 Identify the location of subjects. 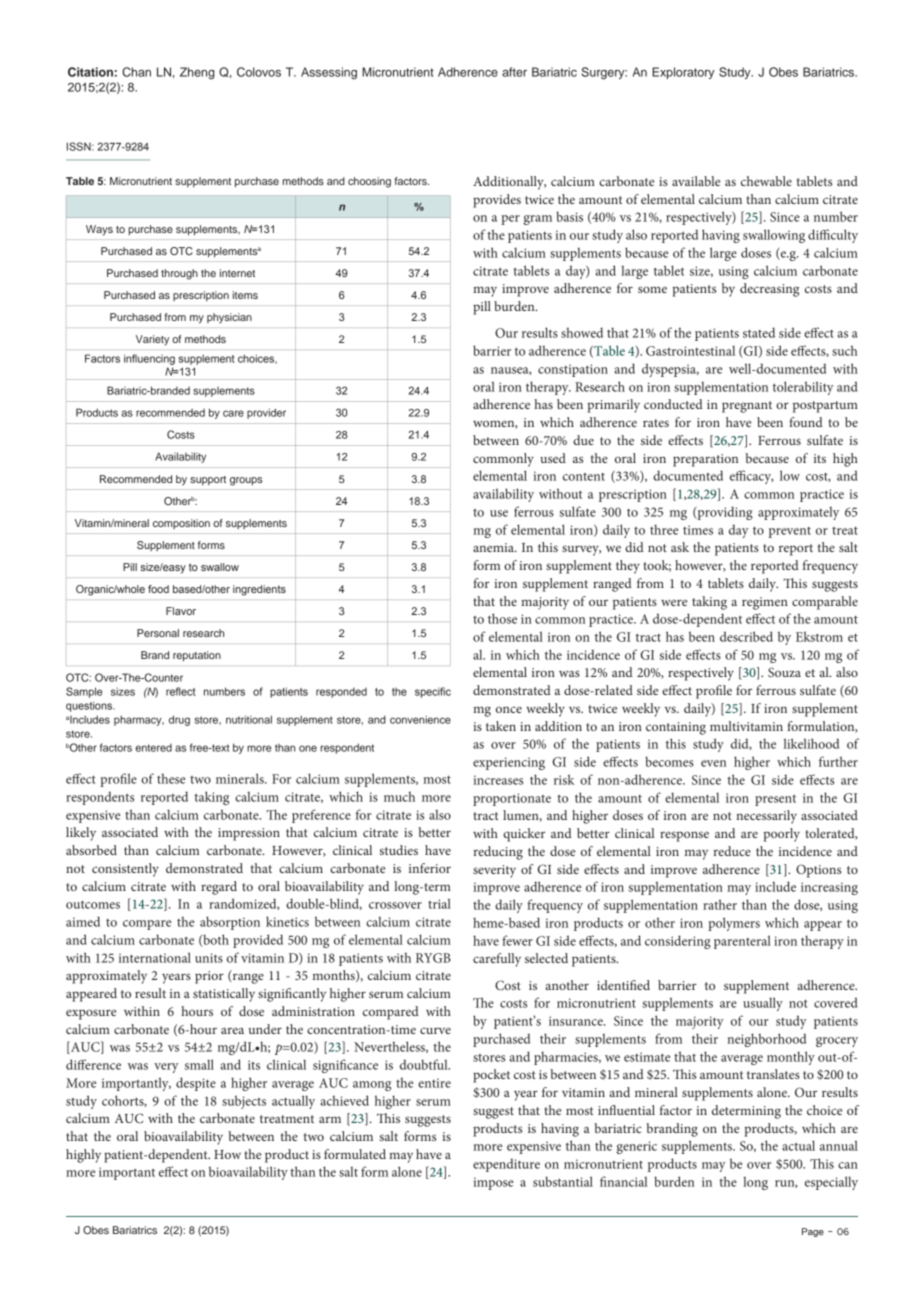
(244, 1102).
